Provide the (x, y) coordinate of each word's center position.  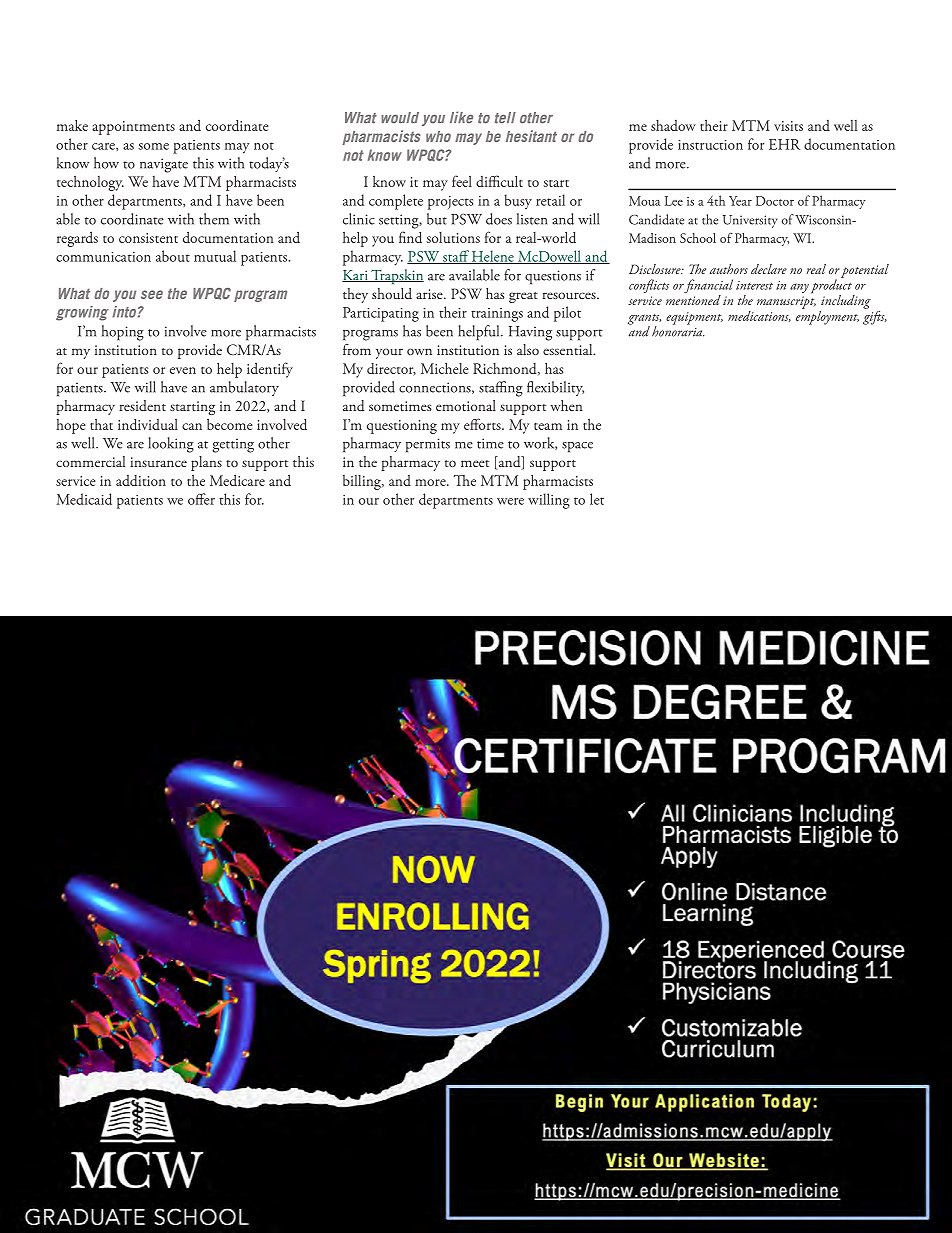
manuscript (786, 302)
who (438, 136)
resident (142, 405)
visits (788, 126)
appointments (133, 128)
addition (141, 480)
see (152, 294)
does (499, 219)
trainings (497, 315)
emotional (466, 405)
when (566, 405)
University (750, 221)
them (214, 219)
